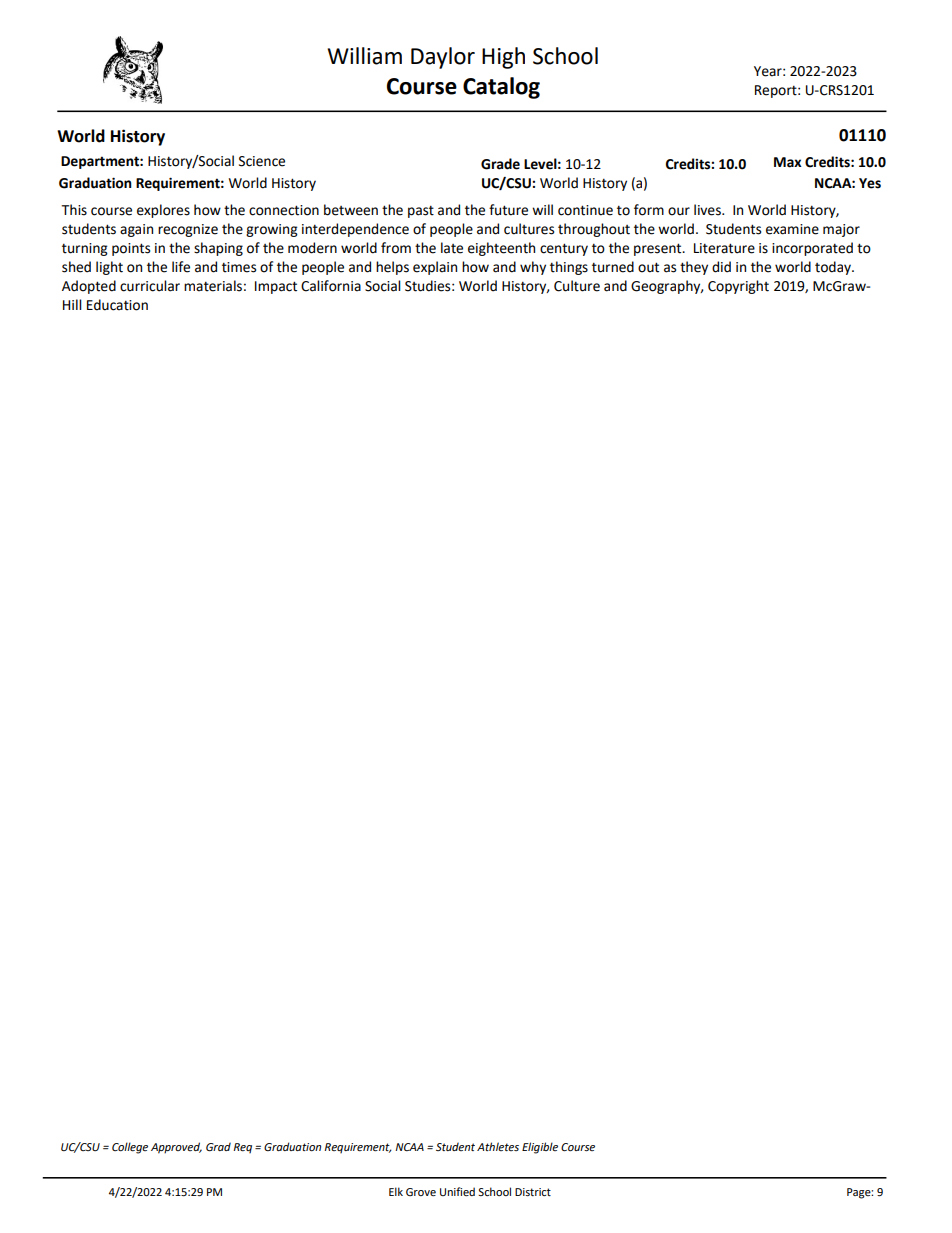 This screenshot has height=1233, width=952. What do you see at coordinates (176, 1148) in the screenshot?
I see `Approved` at bounding box center [176, 1148].
